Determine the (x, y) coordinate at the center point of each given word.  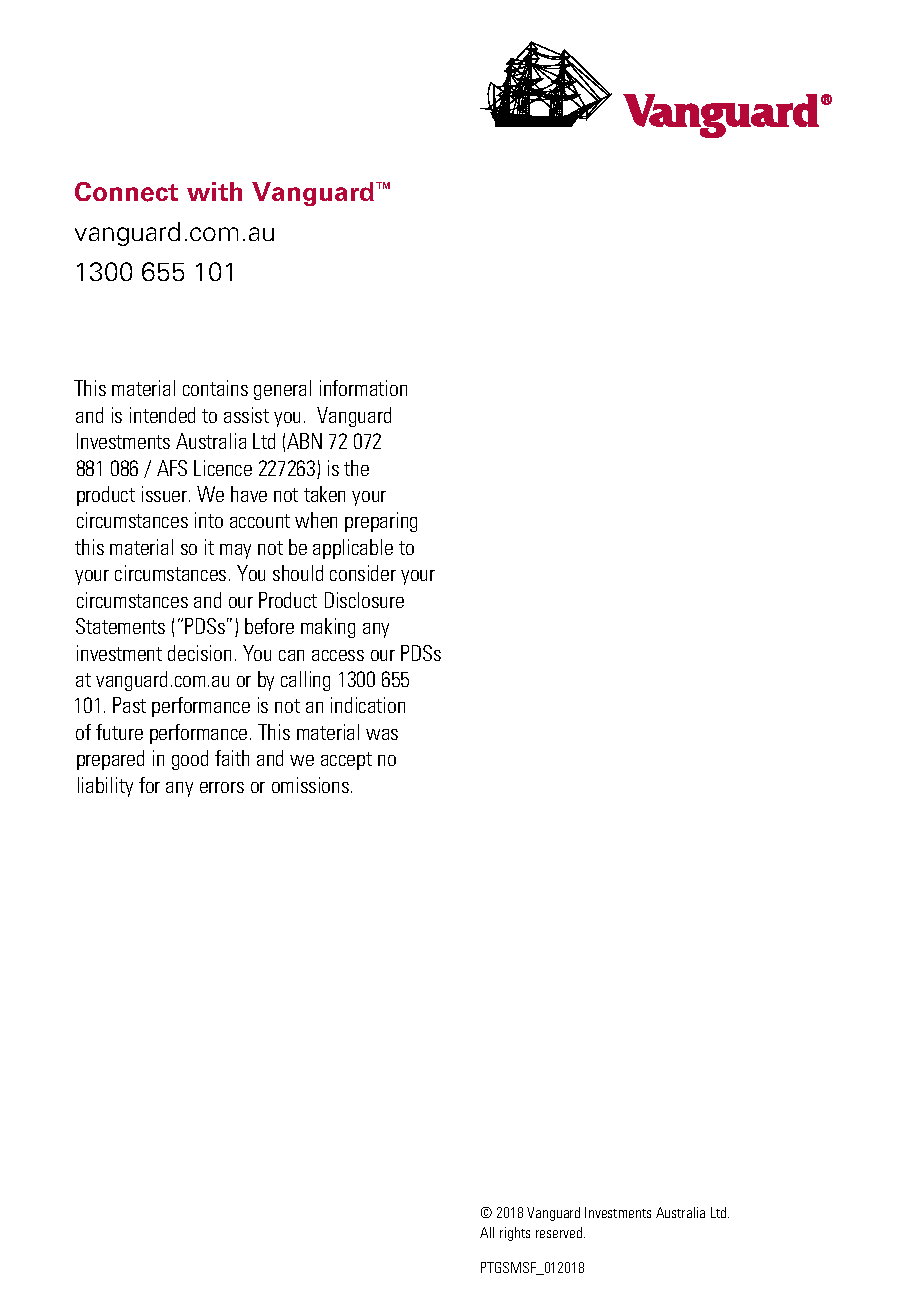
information (363, 388)
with (214, 191)
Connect (126, 192)
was (382, 734)
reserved (560, 1232)
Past (129, 705)
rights (515, 1234)
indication (368, 705)
